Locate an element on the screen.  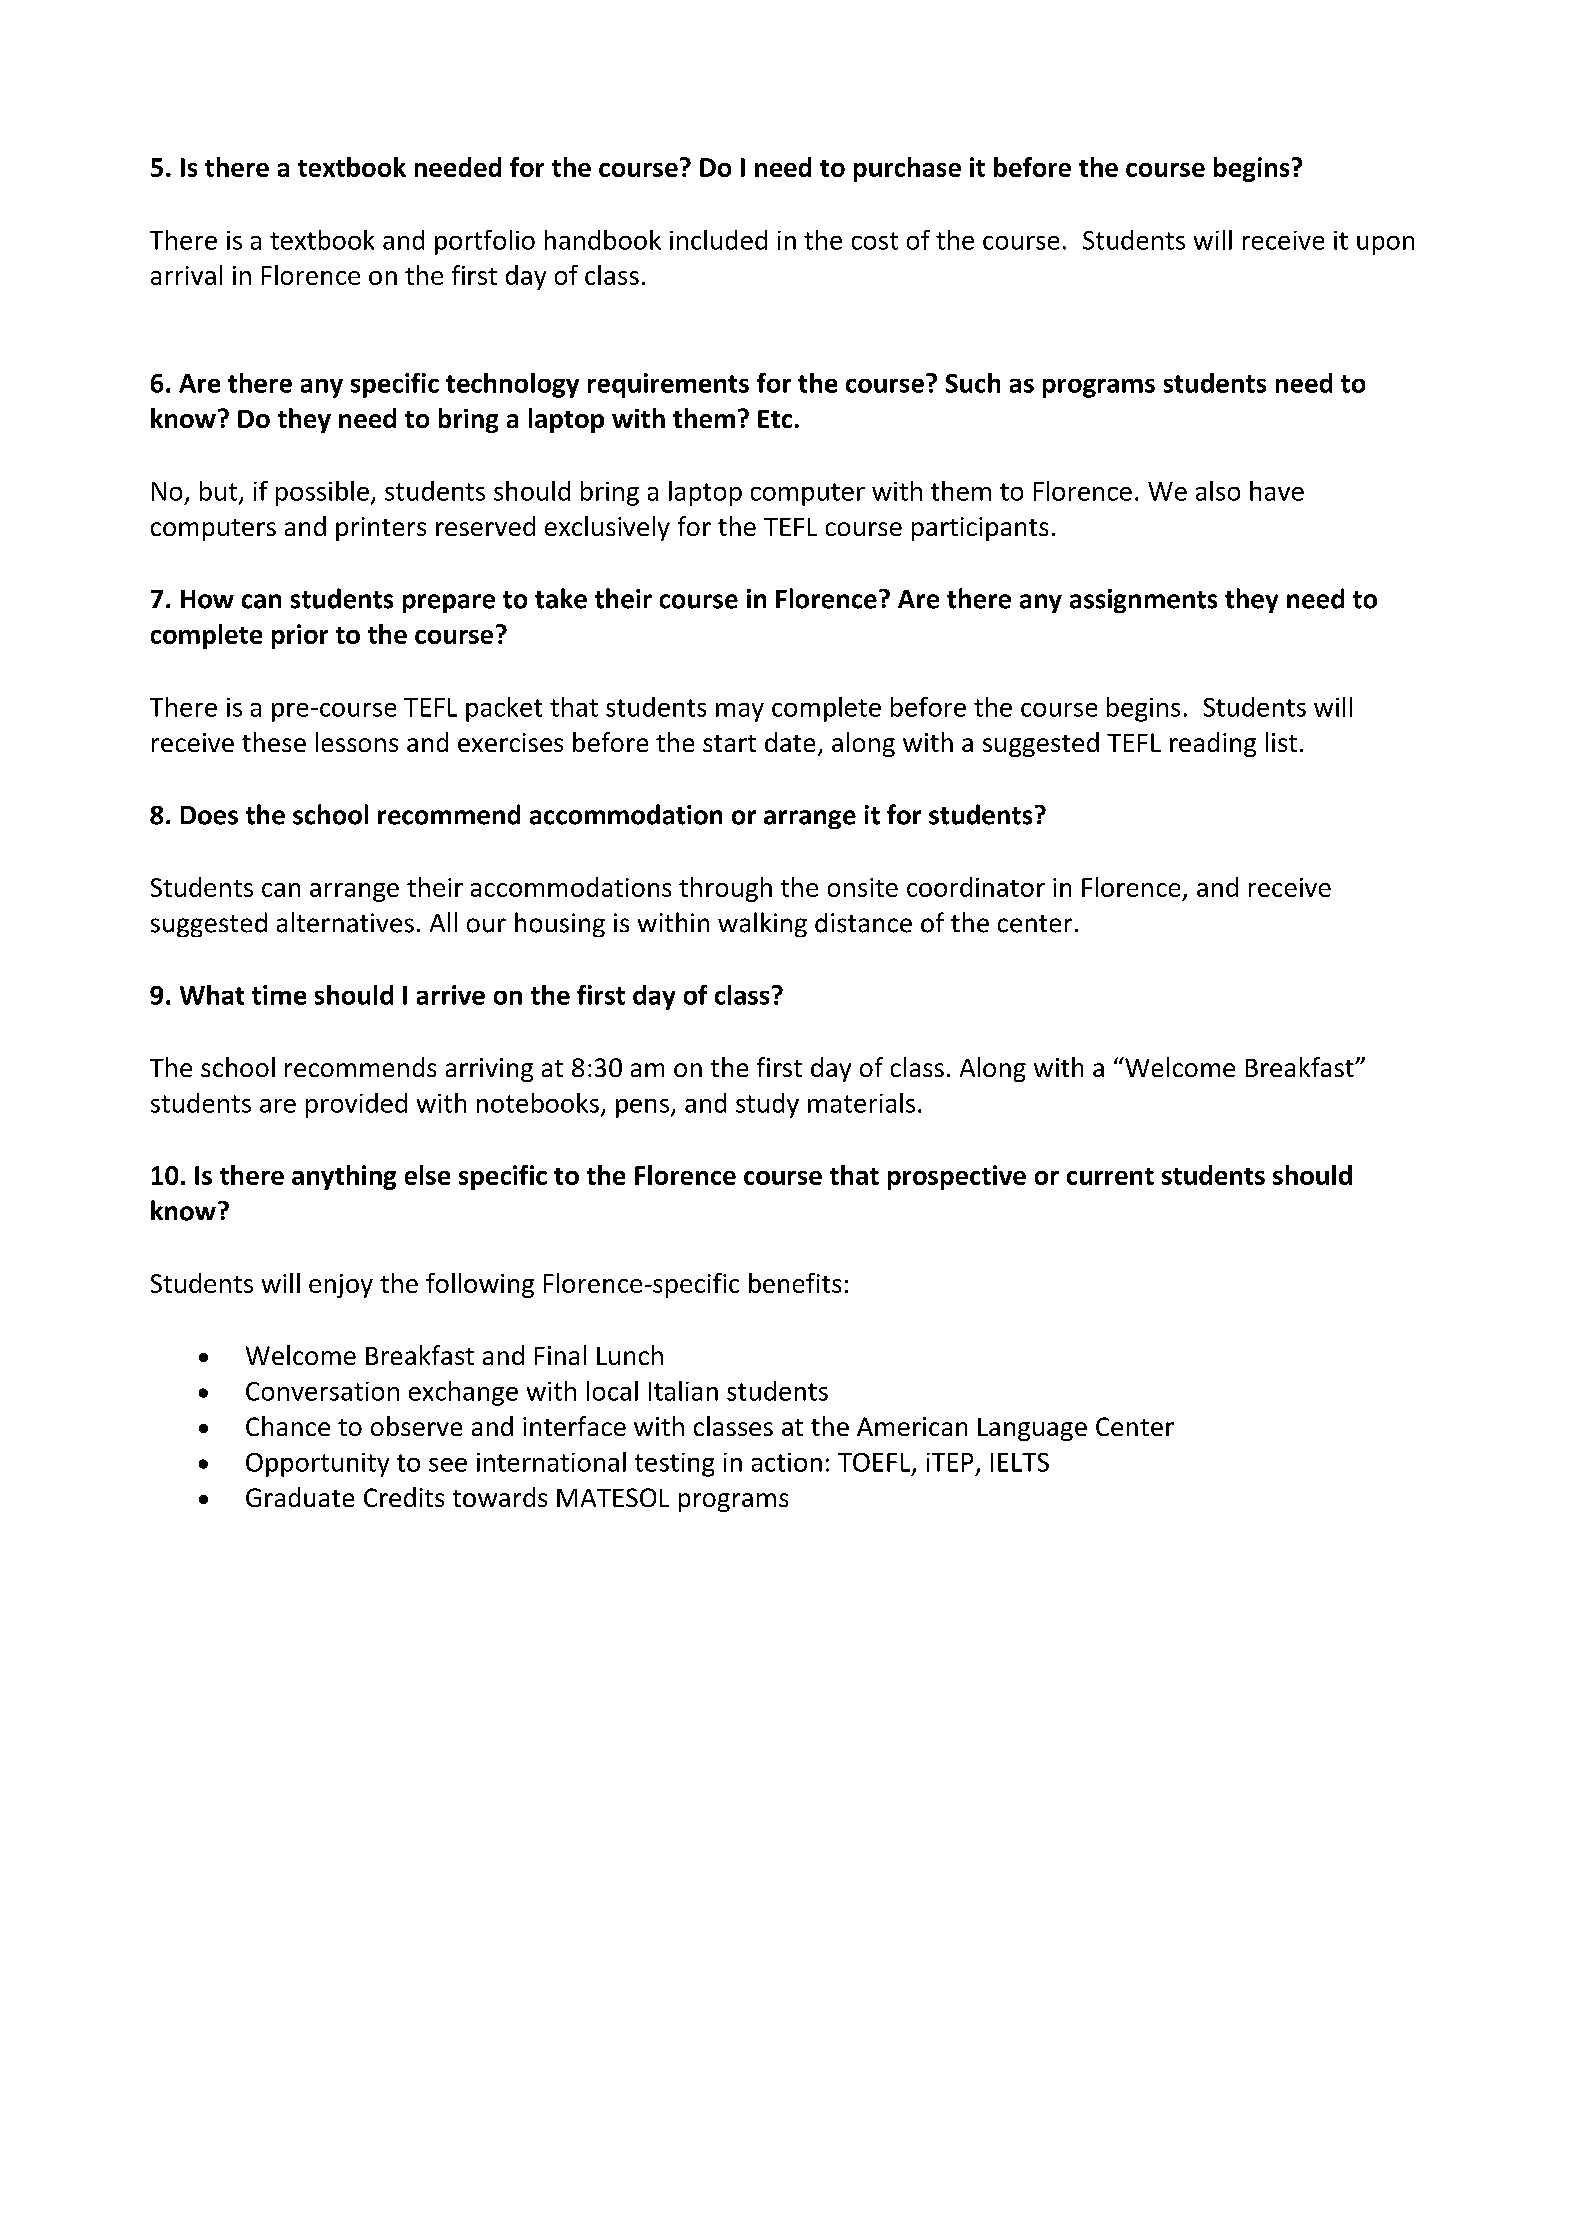
portfolio is located at coordinates (485, 242).
